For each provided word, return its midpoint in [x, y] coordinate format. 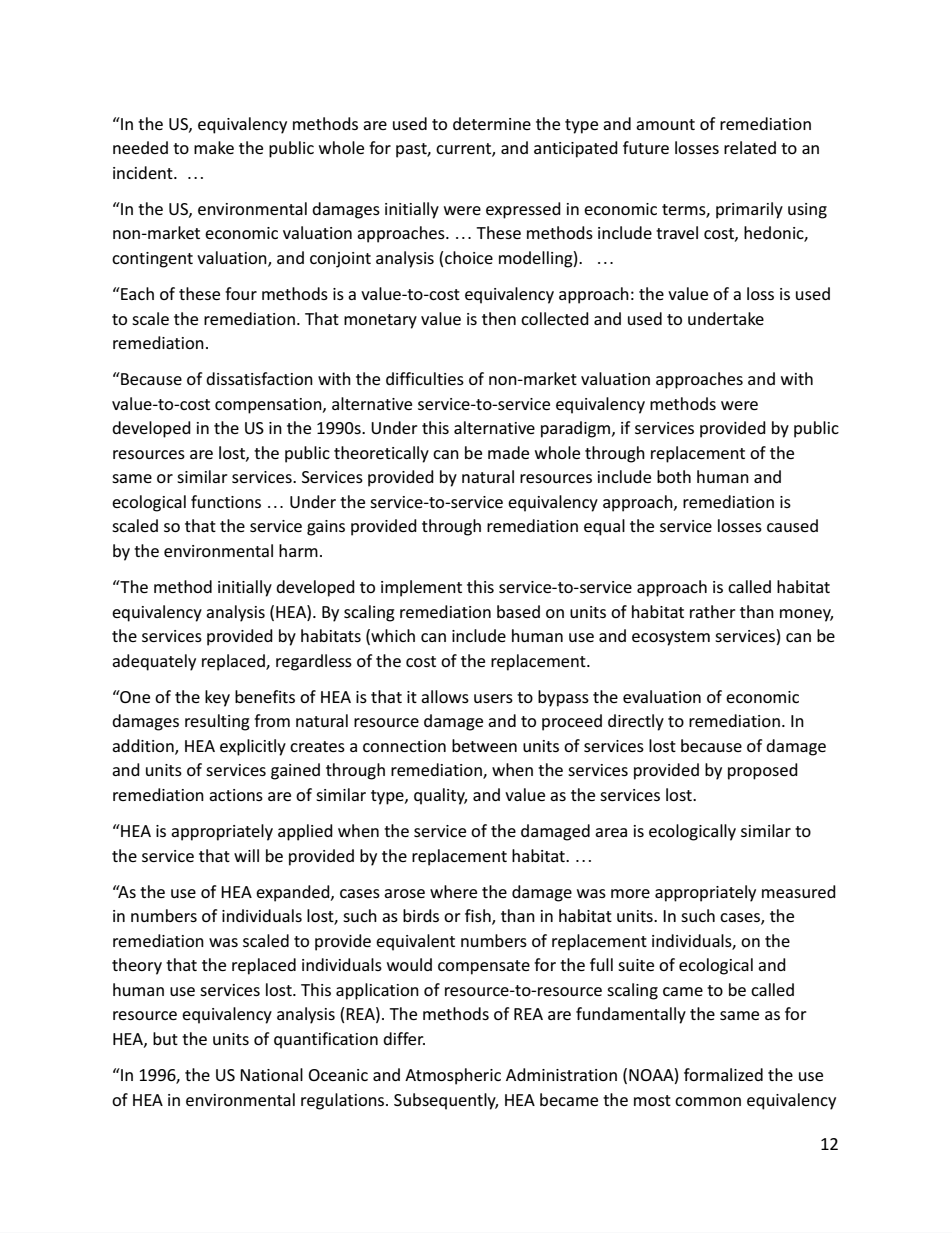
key [217, 698]
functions [226, 501]
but [165, 1038]
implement [421, 588]
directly [636, 722]
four [241, 293]
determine [492, 123]
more [630, 893]
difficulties [425, 378]
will [246, 855]
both [674, 476]
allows [445, 696]
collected [555, 318]
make [214, 147]
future [646, 147]
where [453, 891]
